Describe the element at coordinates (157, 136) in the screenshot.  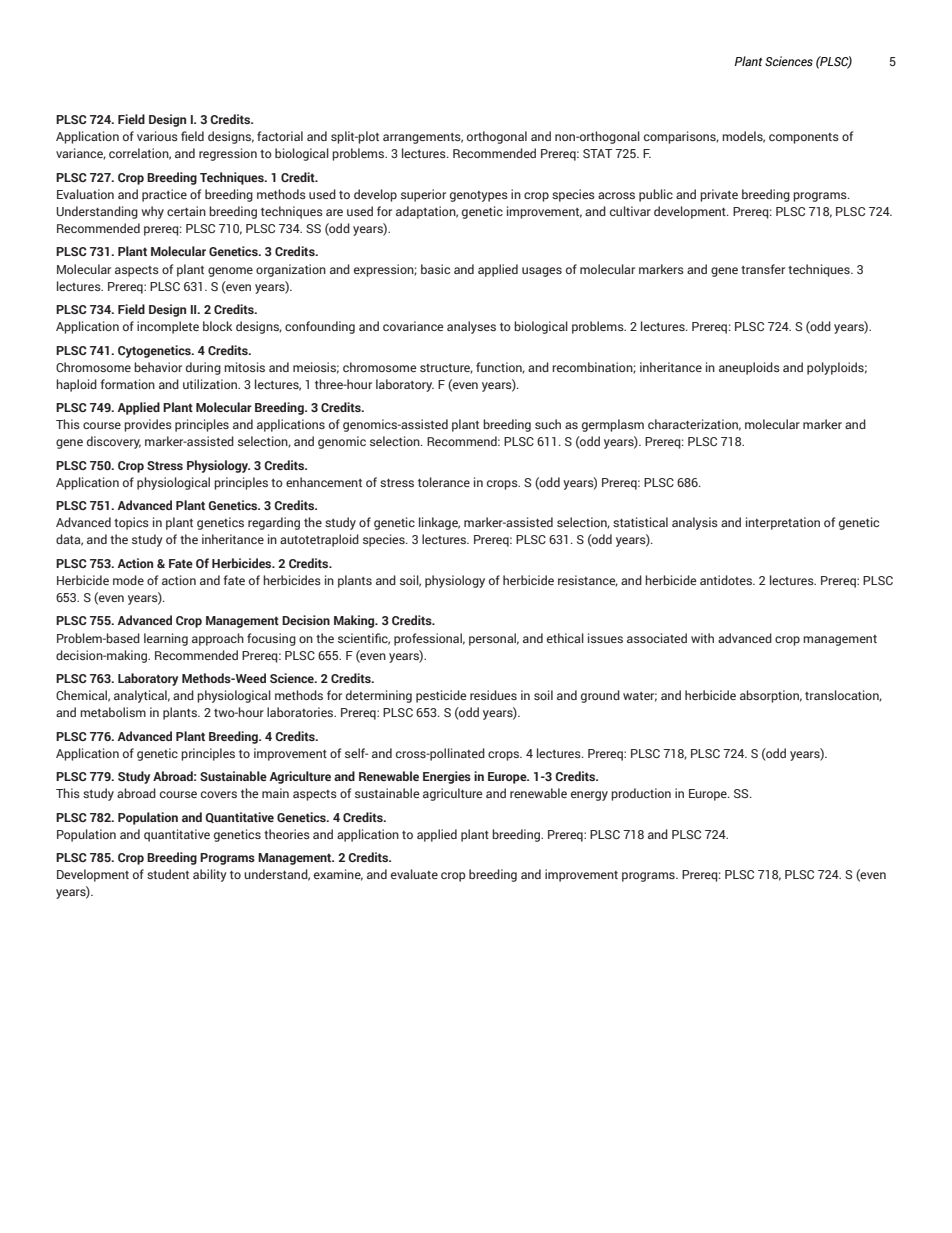
I see `various` at that location.
